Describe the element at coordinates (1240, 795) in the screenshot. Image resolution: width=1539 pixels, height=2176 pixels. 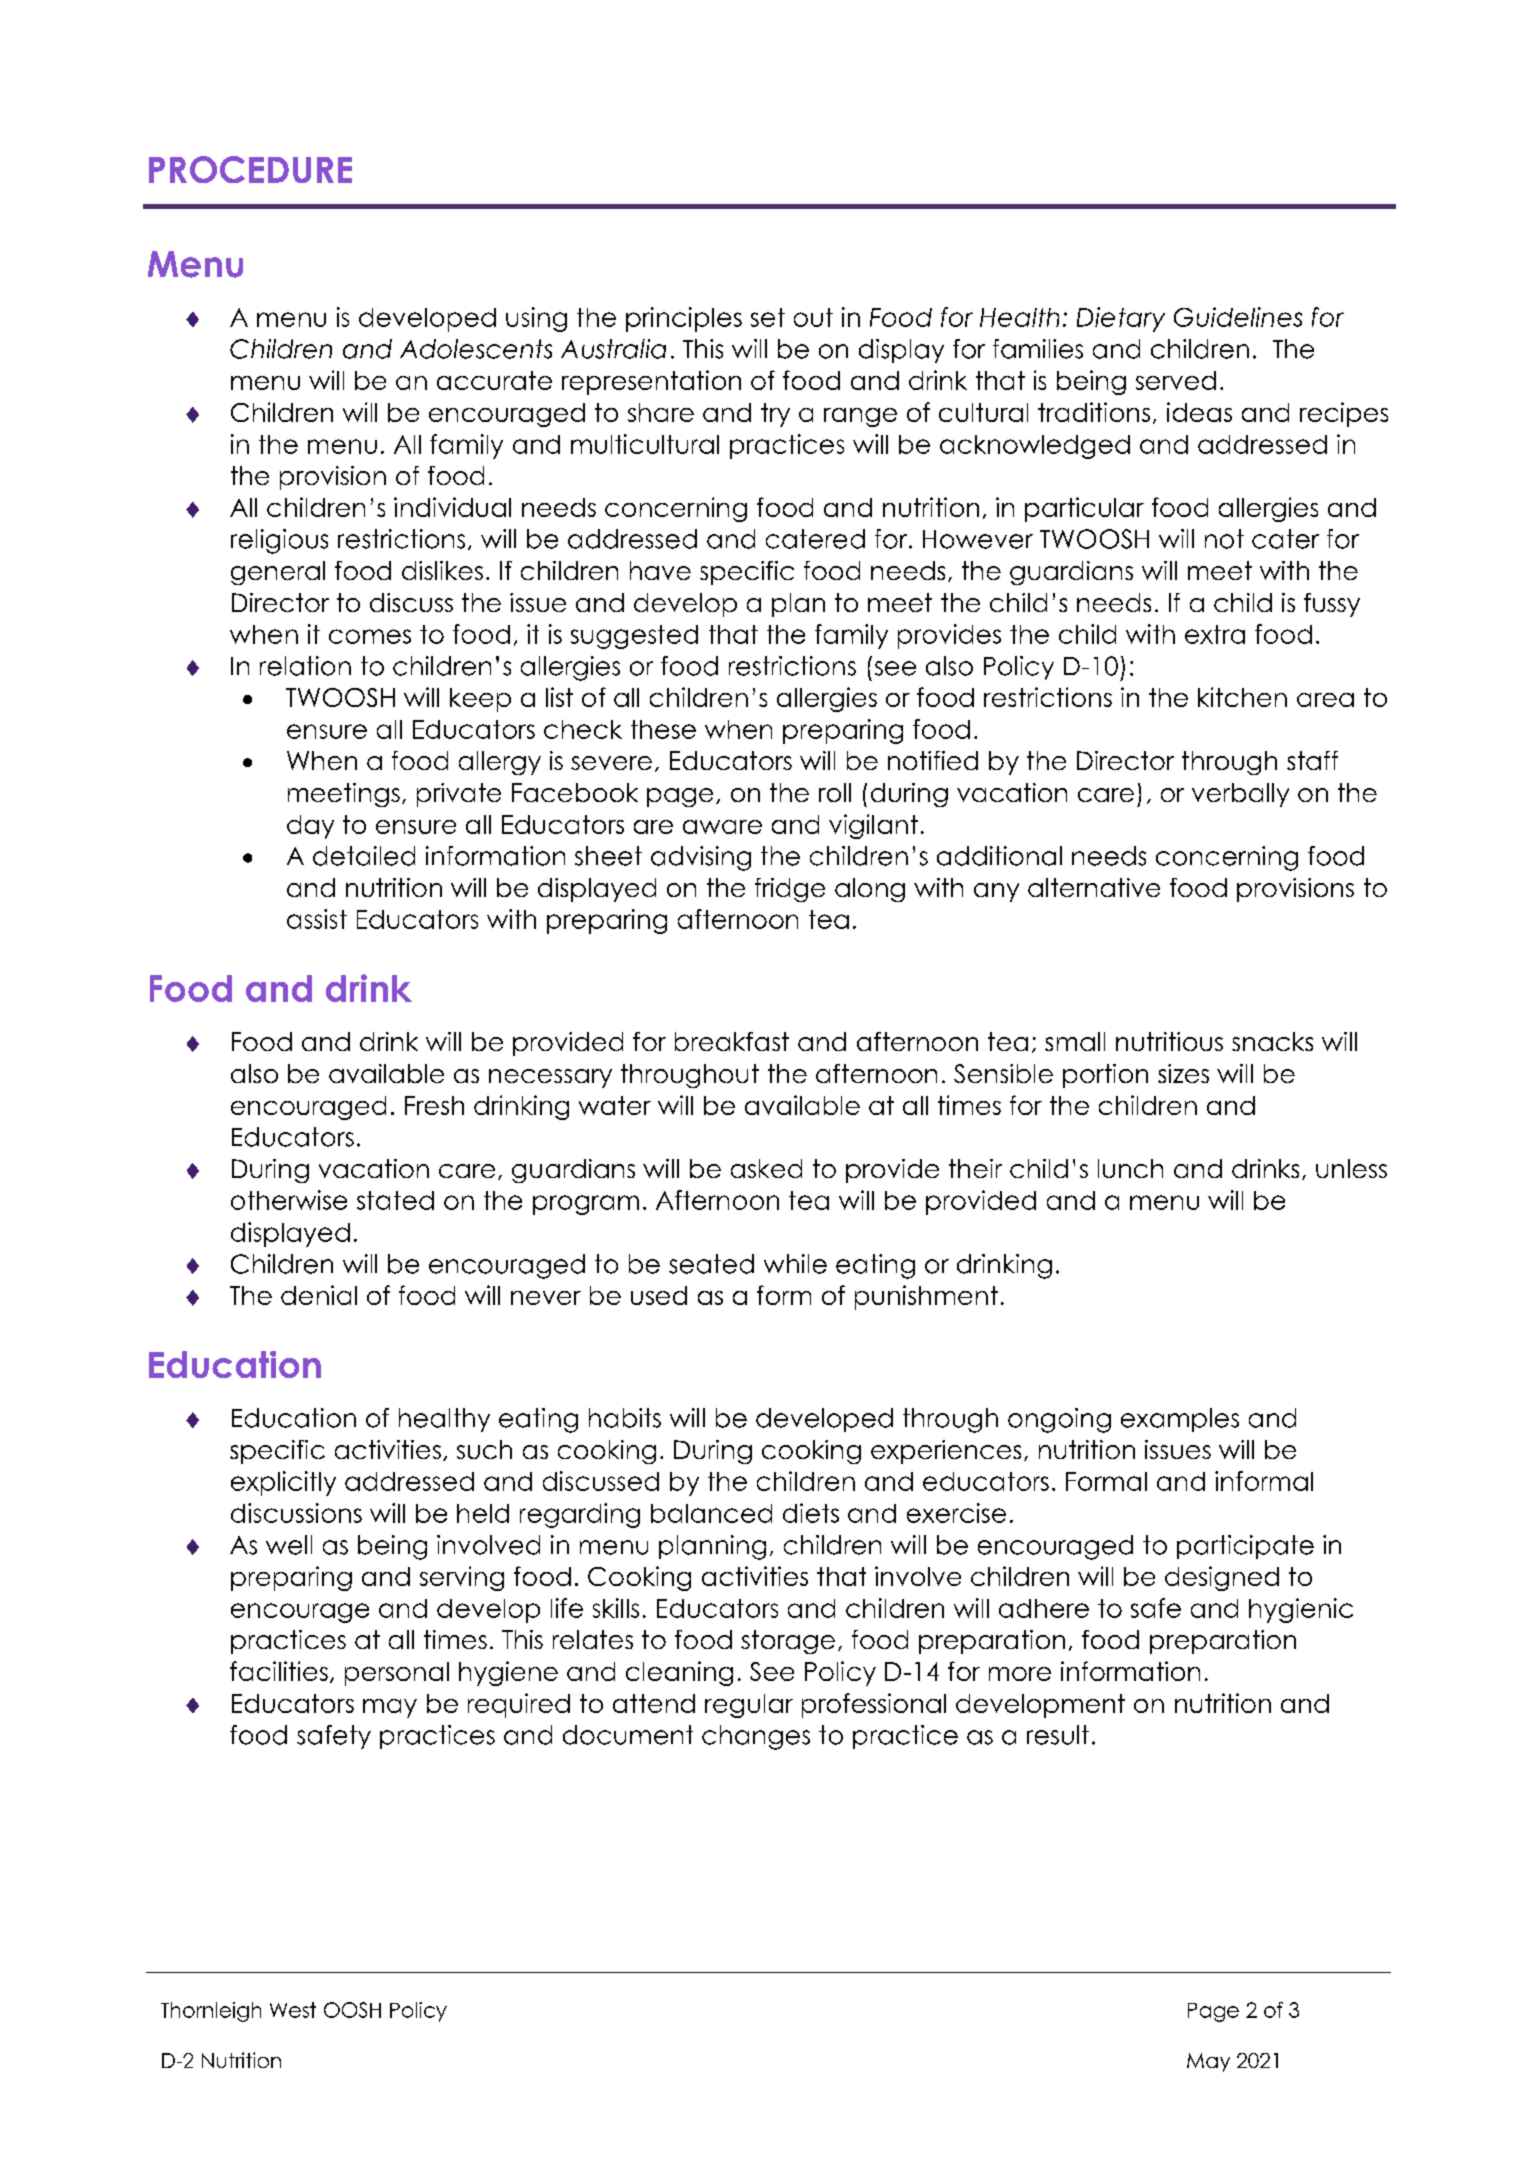
I see `verbally` at that location.
